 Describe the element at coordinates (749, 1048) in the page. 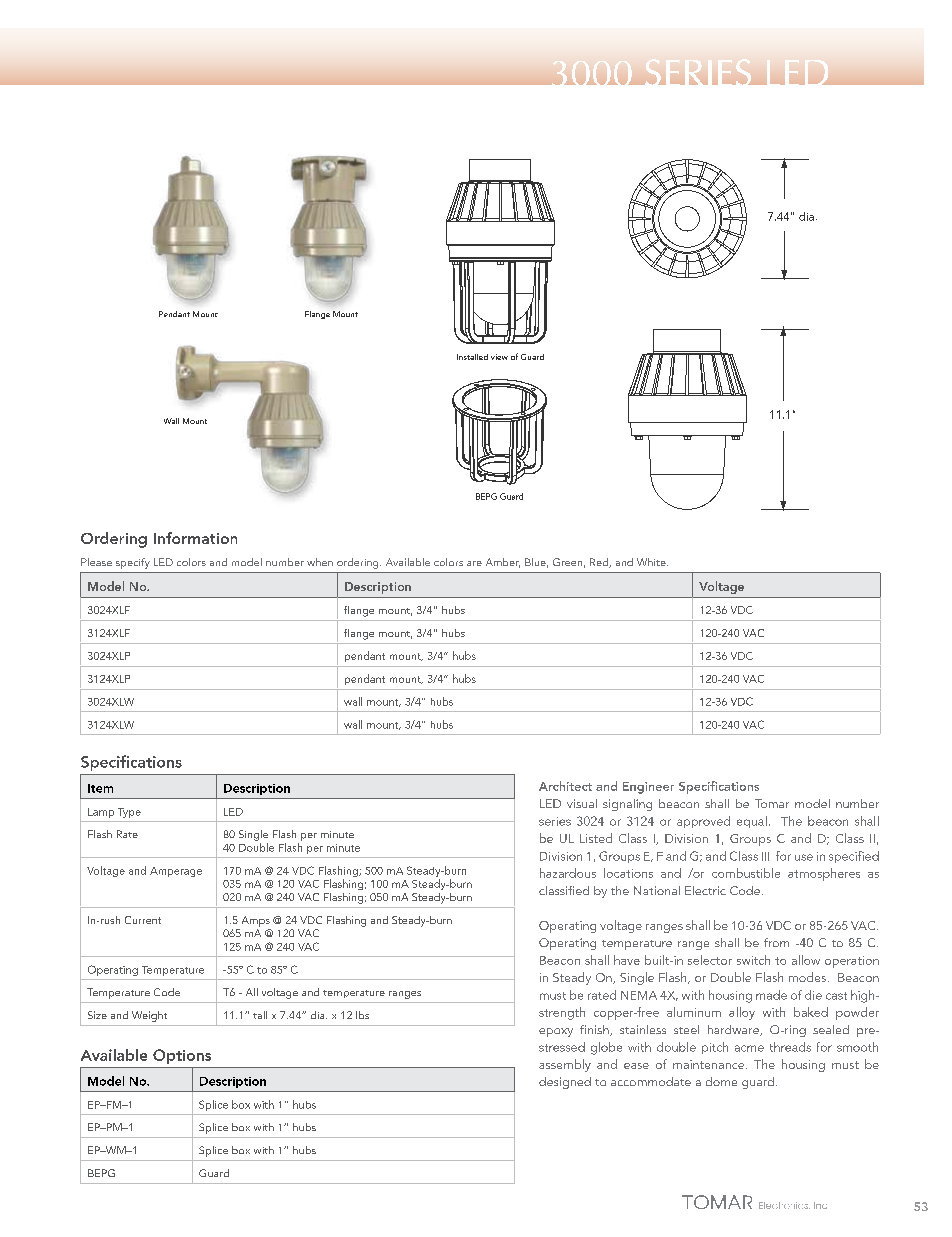

I see `acme` at that location.
